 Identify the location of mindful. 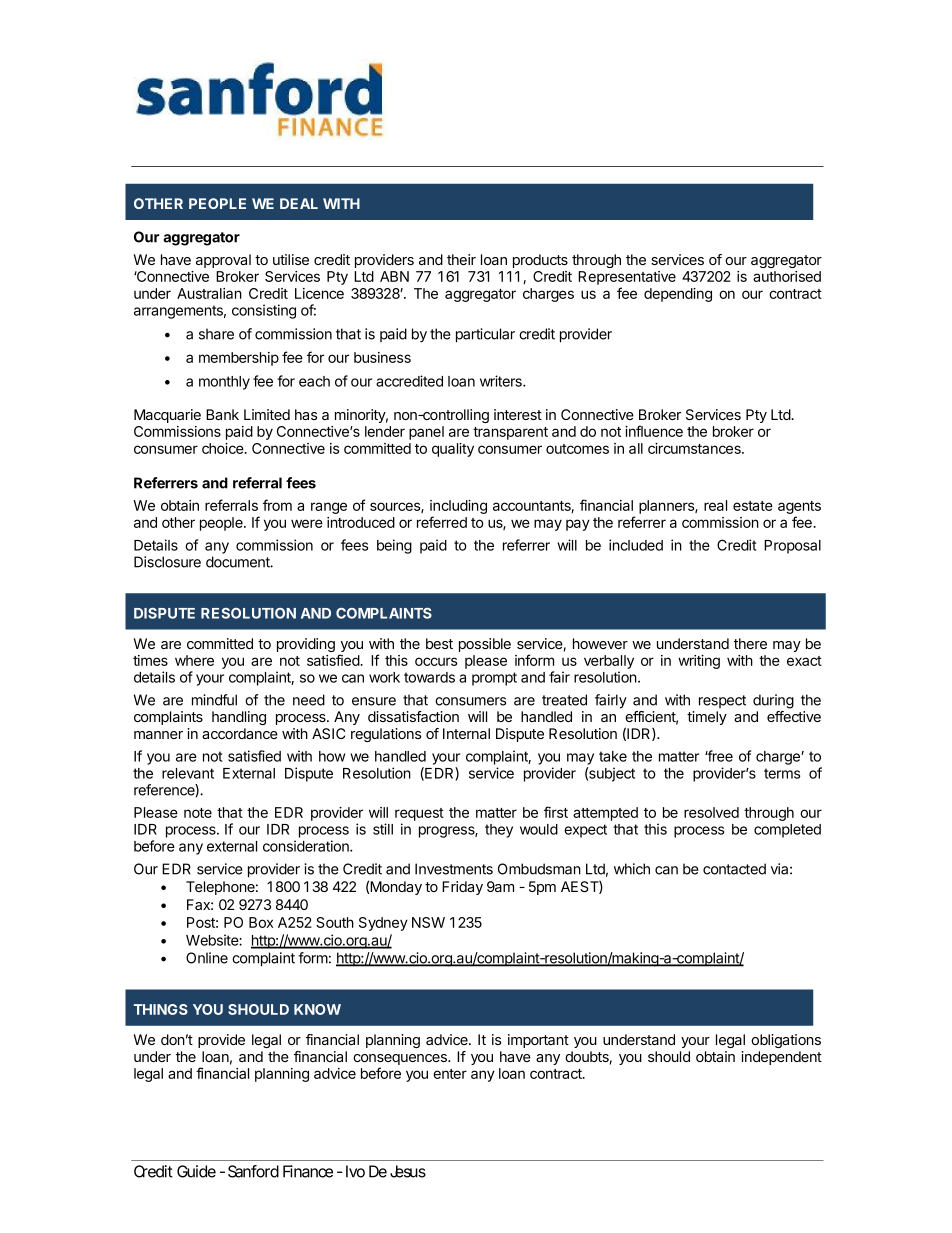
(214, 700).
